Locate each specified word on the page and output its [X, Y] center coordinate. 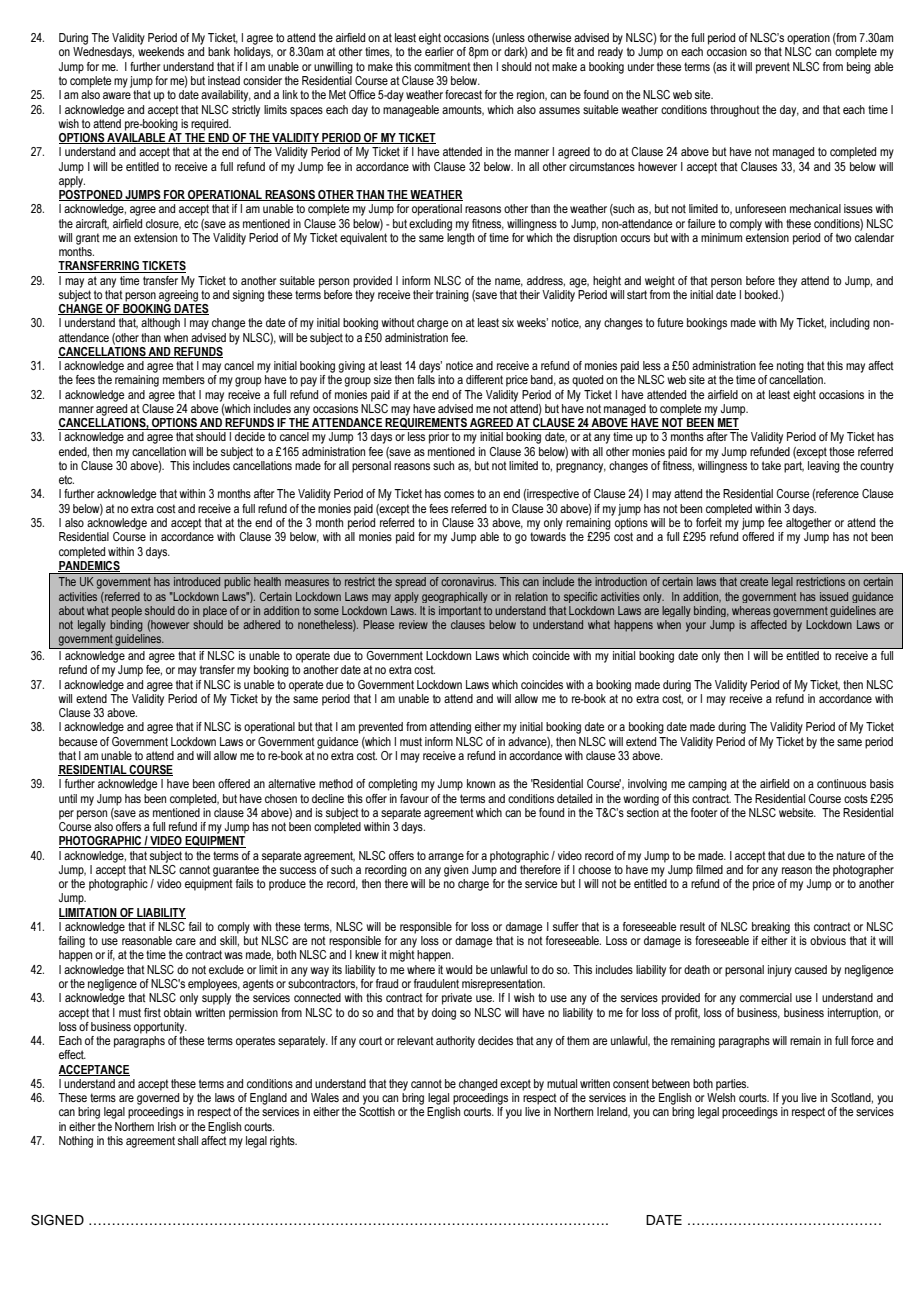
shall [188, 1140]
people [127, 611]
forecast [463, 94]
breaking [771, 928]
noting [790, 367]
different [484, 379]
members [184, 379]
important [460, 611]
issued [834, 596]
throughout [735, 111]
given [456, 869]
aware [117, 95]
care [186, 941]
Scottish [377, 1111]
